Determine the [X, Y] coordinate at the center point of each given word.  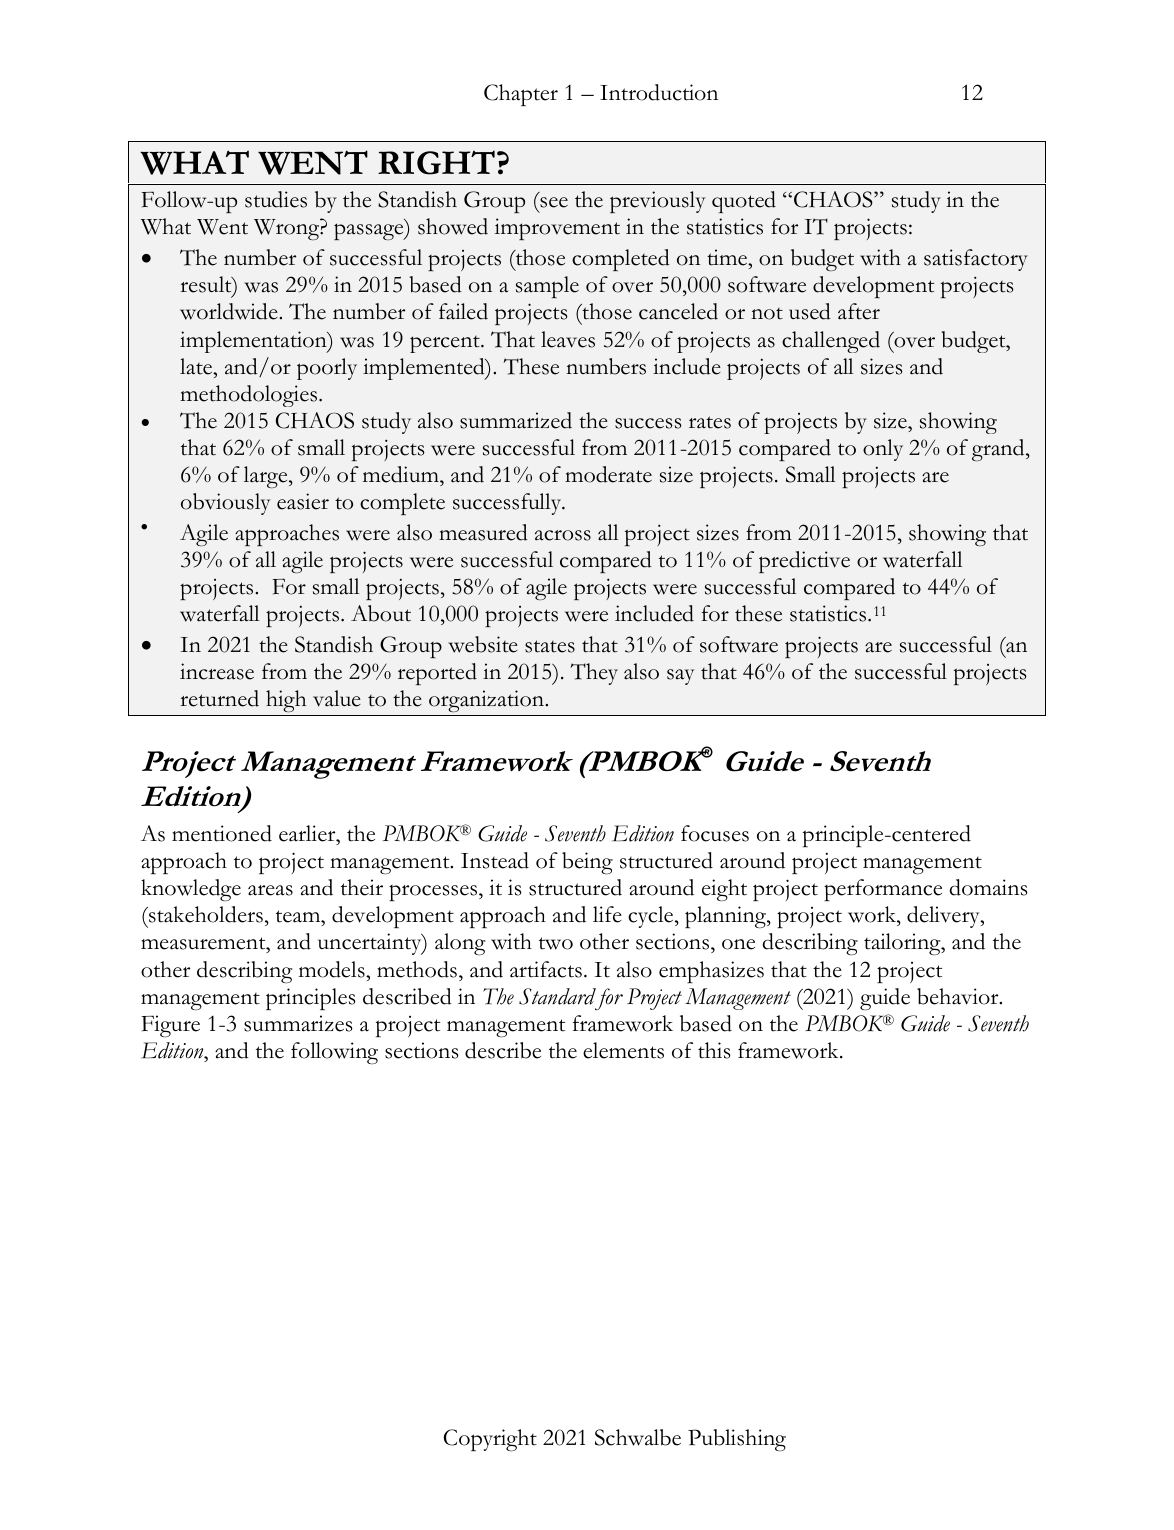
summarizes [298, 1023]
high [286, 701]
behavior [959, 996]
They [594, 674]
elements [623, 1050]
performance [883, 890]
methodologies [250, 396]
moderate [608, 474]
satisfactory [976, 260]
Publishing [737, 1440]
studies [276, 199]
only [883, 450]
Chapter [521, 95]
